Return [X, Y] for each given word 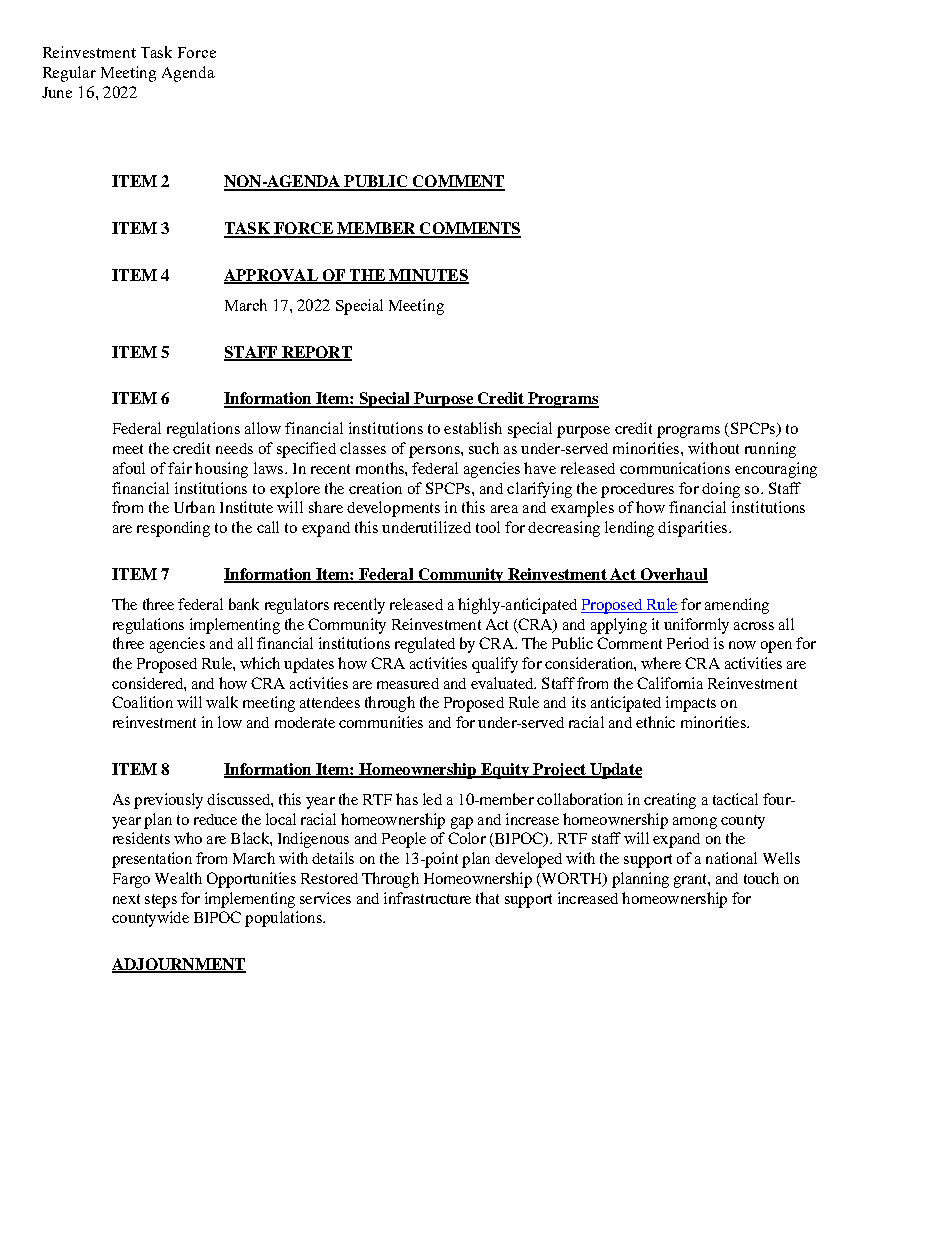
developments [393, 509]
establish [473, 428]
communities [381, 722]
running [770, 450]
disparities [694, 529]
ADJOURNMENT [179, 965]
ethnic [655, 722]
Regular [69, 74]
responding [173, 529]
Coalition [142, 702]
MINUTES [428, 276]
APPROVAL [272, 276]
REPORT [315, 353]
